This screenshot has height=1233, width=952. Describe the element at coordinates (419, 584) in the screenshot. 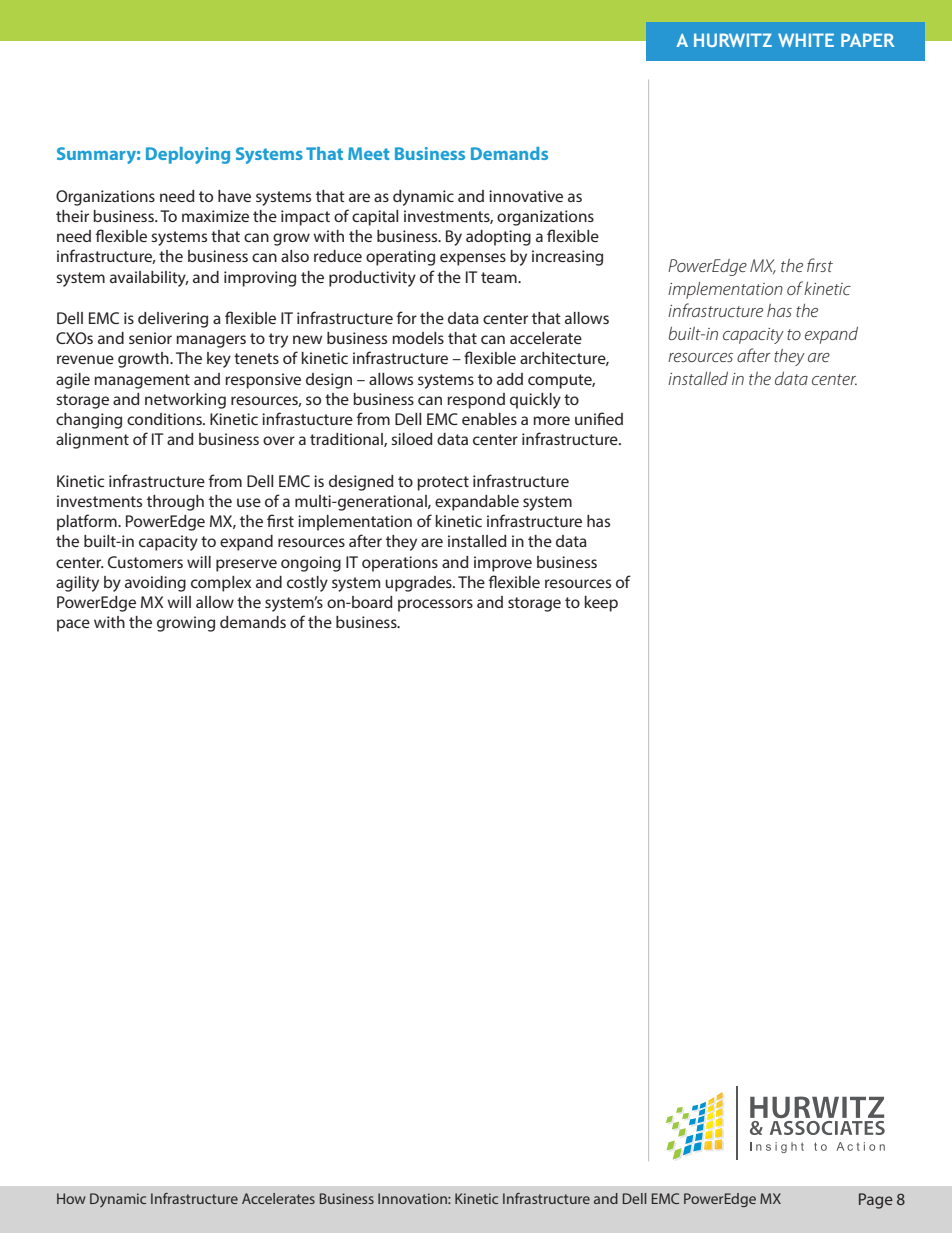

I see `upgrades` at that location.
